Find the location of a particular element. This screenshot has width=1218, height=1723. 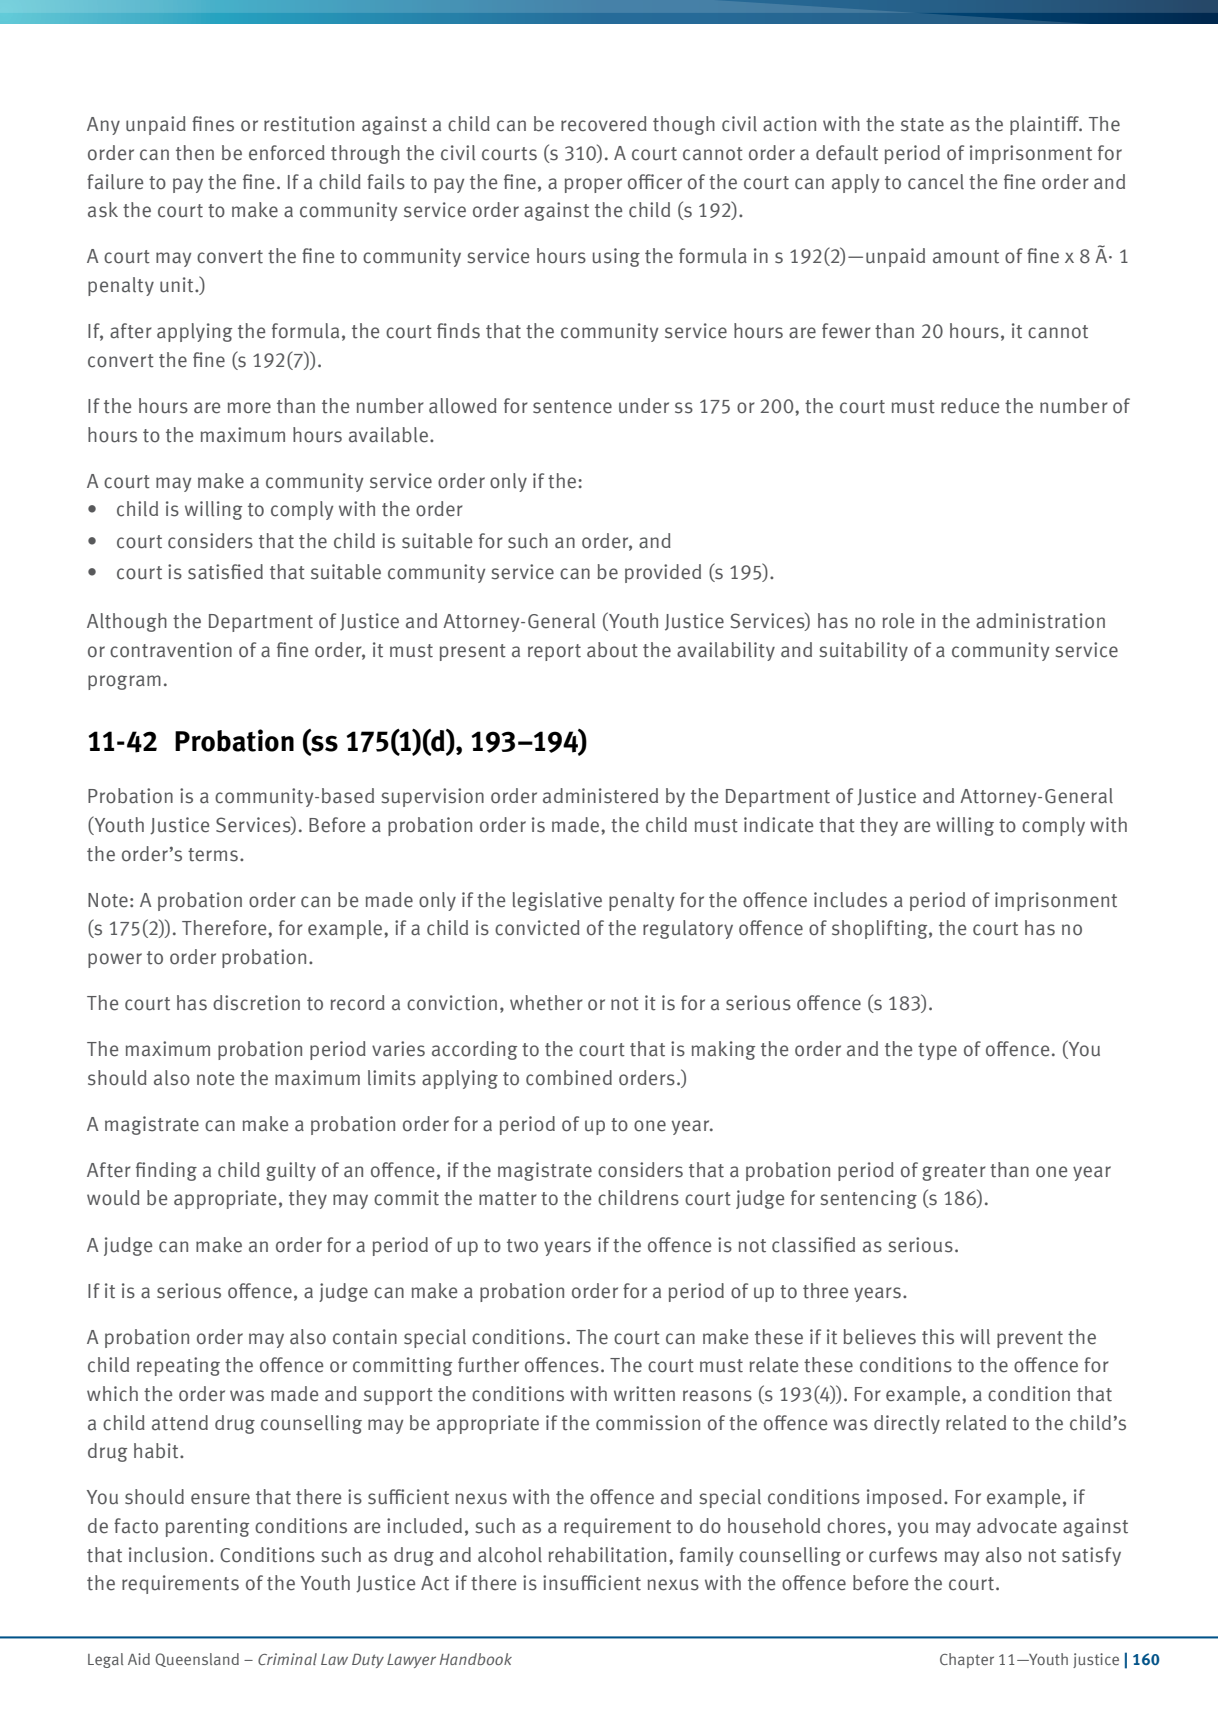

cancel is located at coordinates (936, 182).
